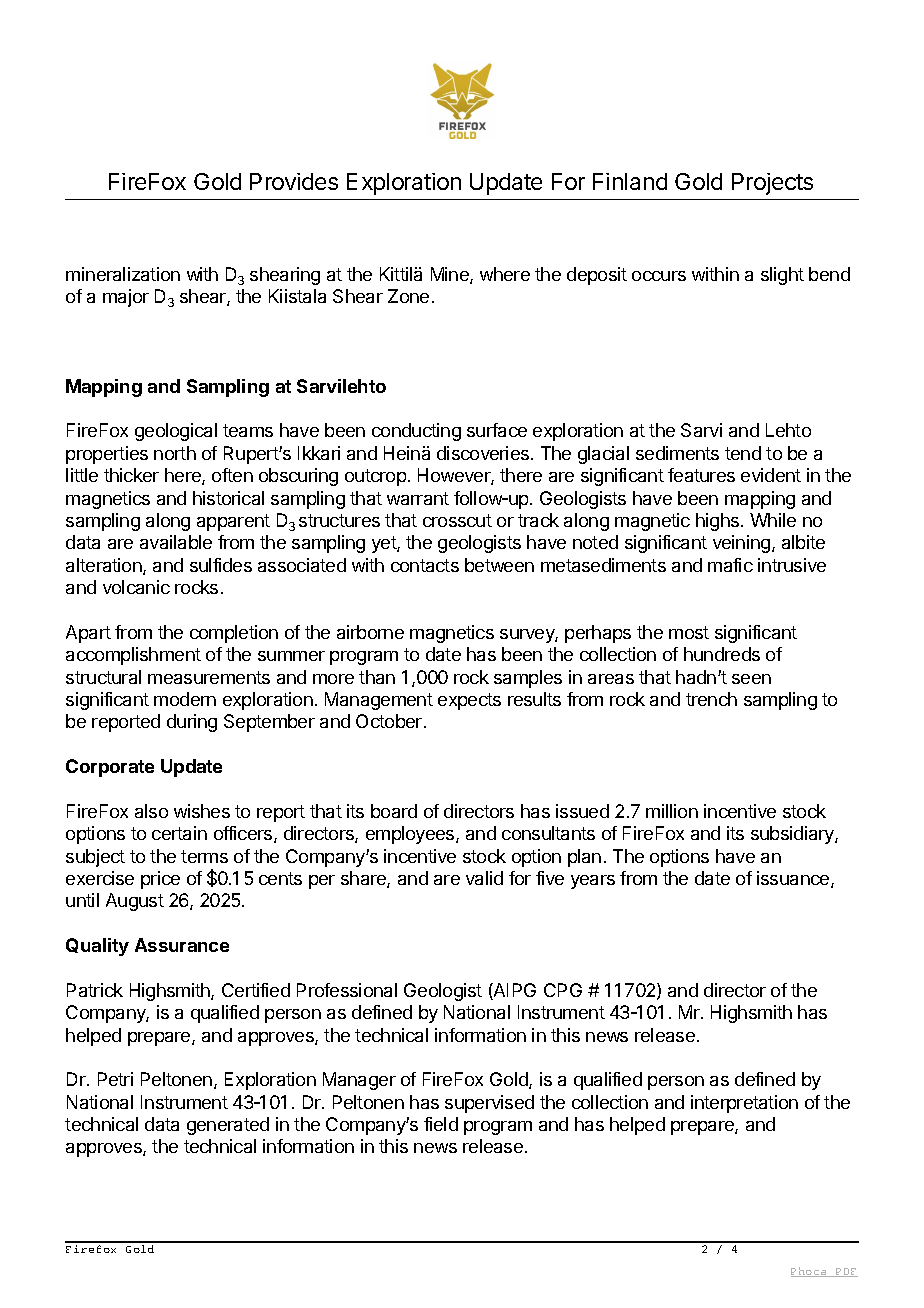  I want to click on PDF, so click(846, 1272).
